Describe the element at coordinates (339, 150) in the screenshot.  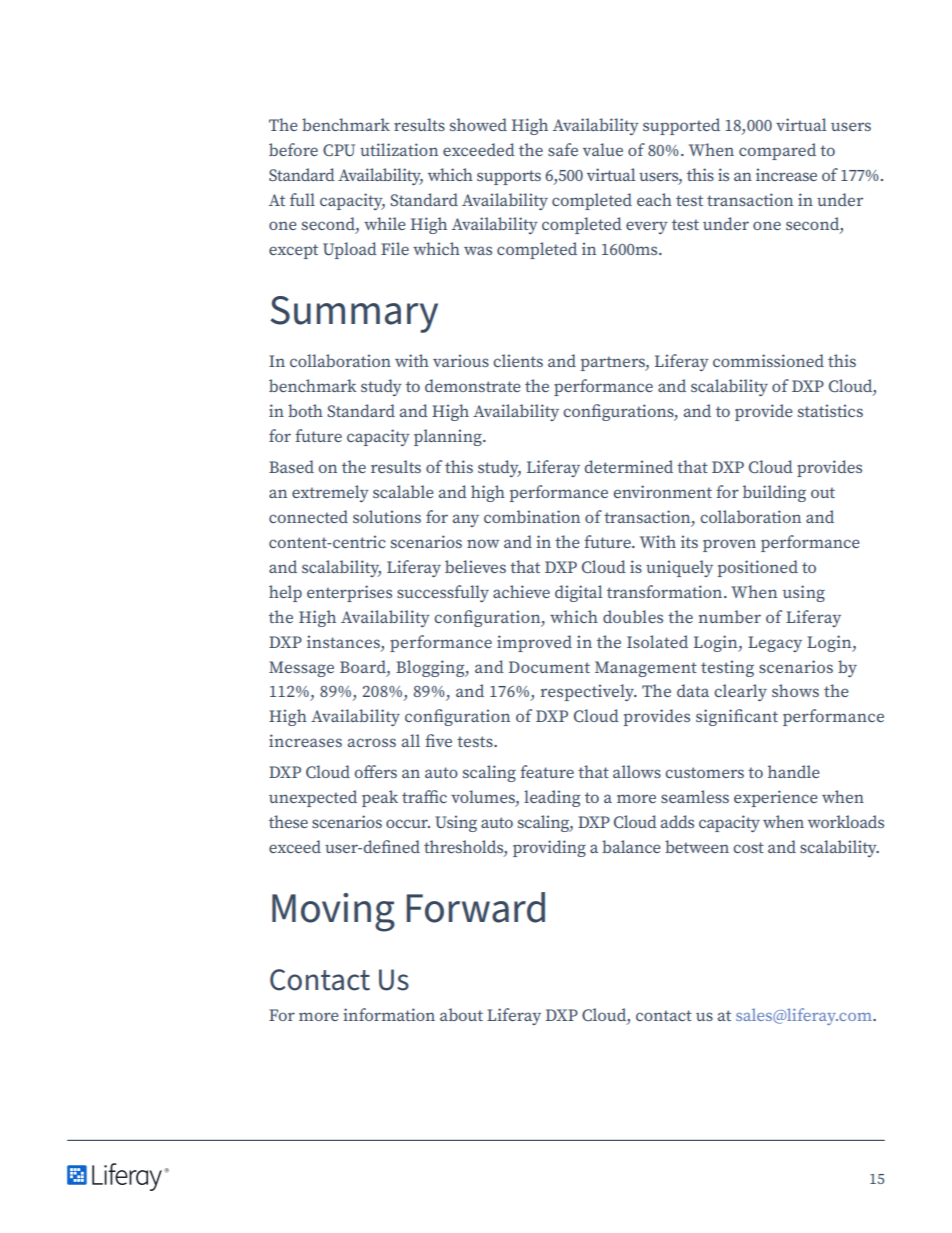
I see `CPU` at that location.
